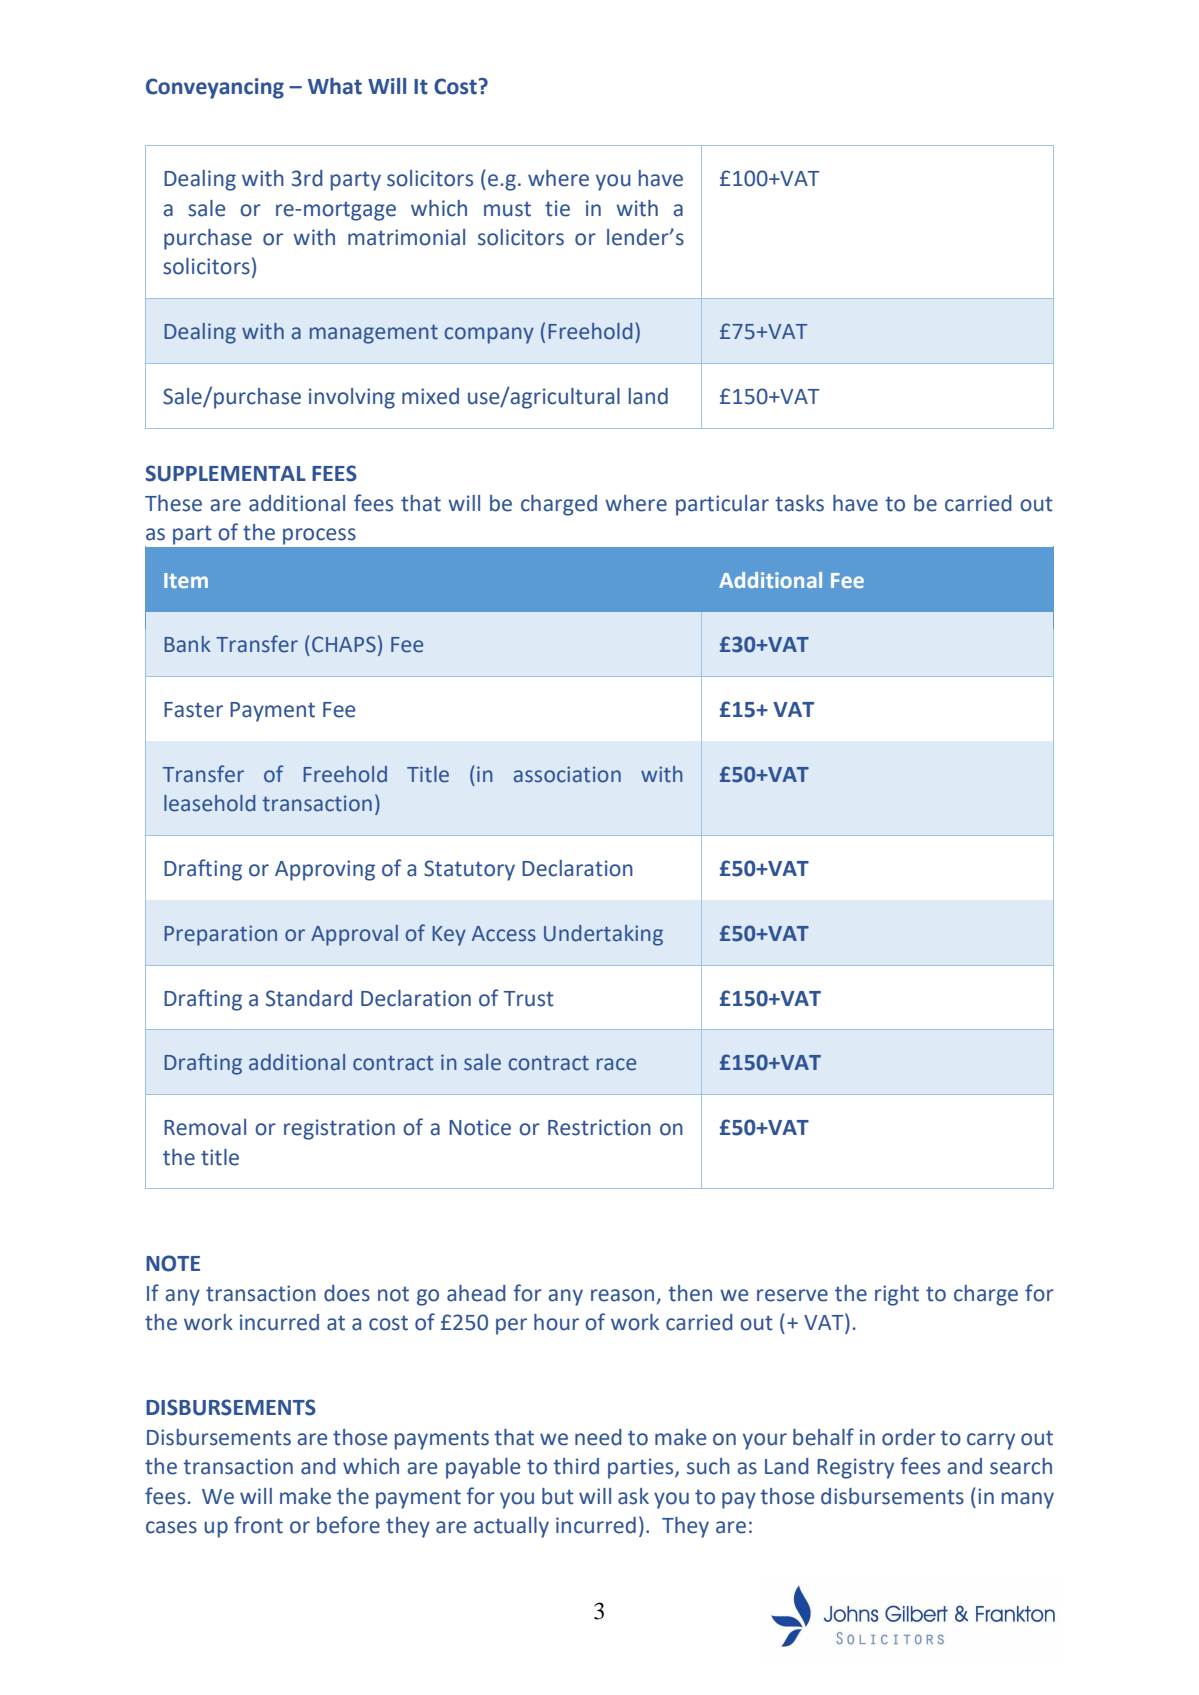 Image resolution: width=1199 pixels, height=1695 pixels. I want to click on Conveyancing, so click(215, 88).
